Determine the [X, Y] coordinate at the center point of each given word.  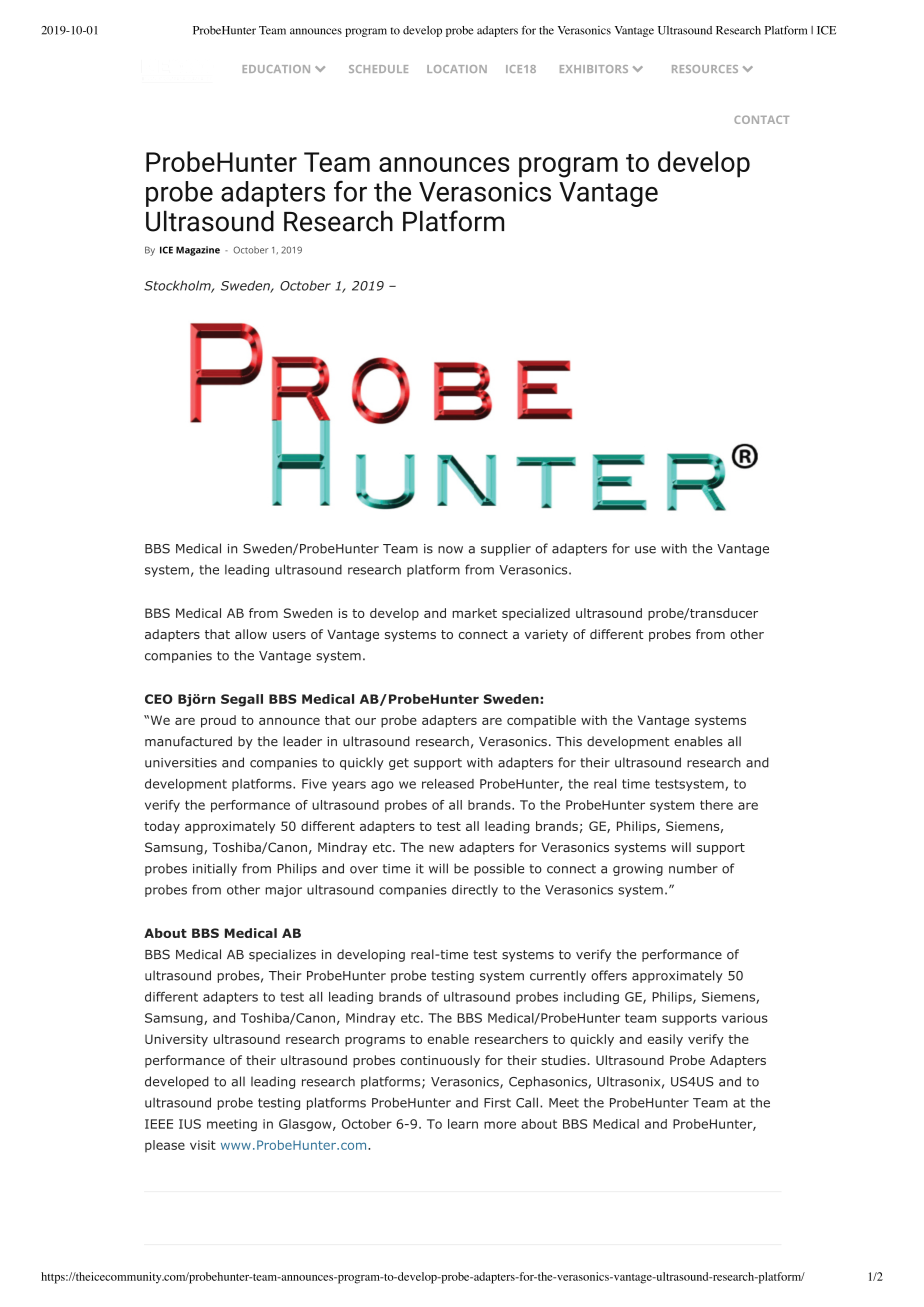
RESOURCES [705, 69]
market [474, 613]
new [441, 848]
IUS [190, 1124]
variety [546, 635]
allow [251, 634]
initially [215, 869]
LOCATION [457, 69]
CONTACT [761, 120]
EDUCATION [276, 69]
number [693, 868]
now [450, 550]
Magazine [198, 251]
